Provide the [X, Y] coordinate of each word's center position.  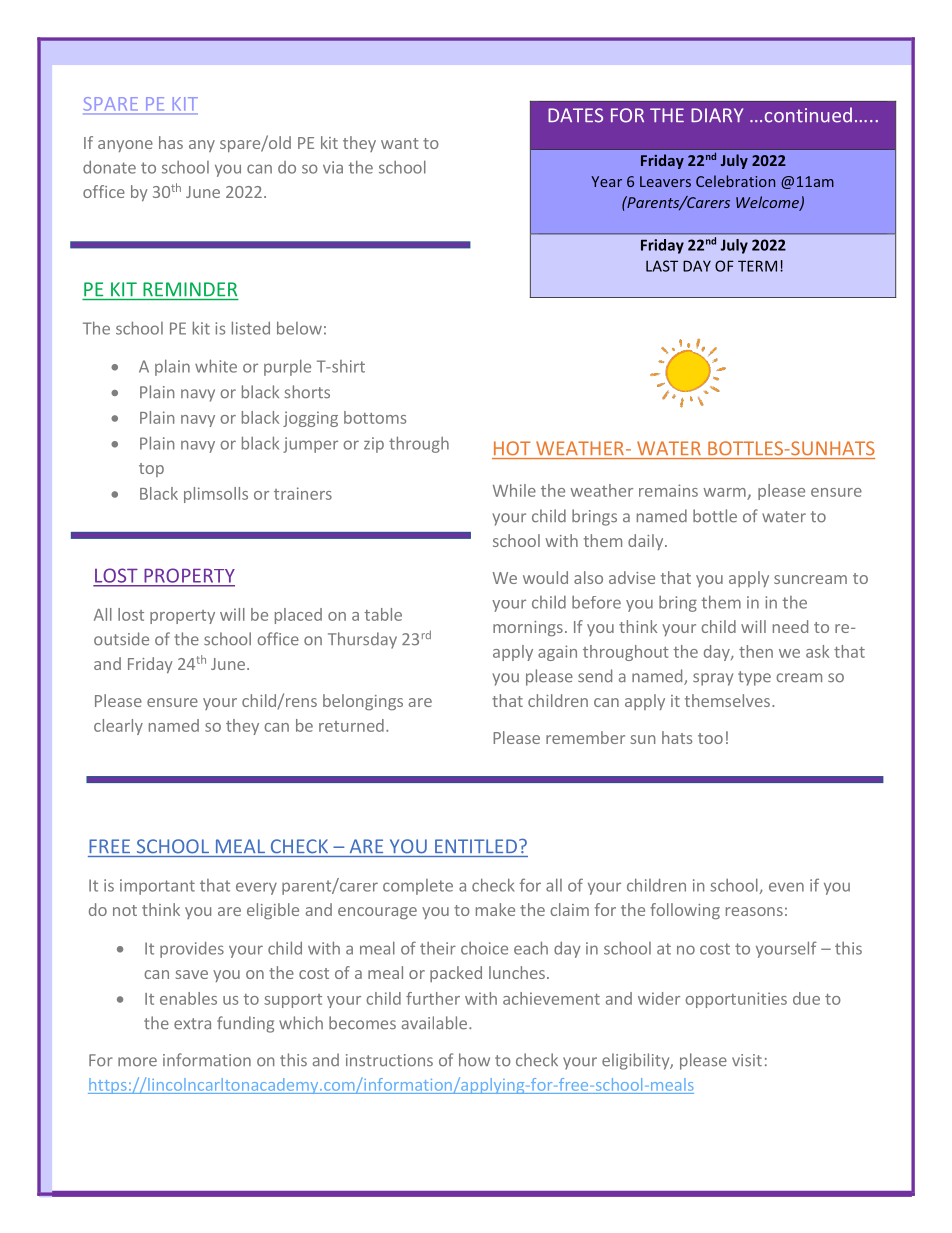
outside [121, 639]
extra [192, 1024]
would [545, 577]
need [790, 626]
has [171, 142]
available [434, 1023]
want [400, 143]
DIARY [717, 115]
